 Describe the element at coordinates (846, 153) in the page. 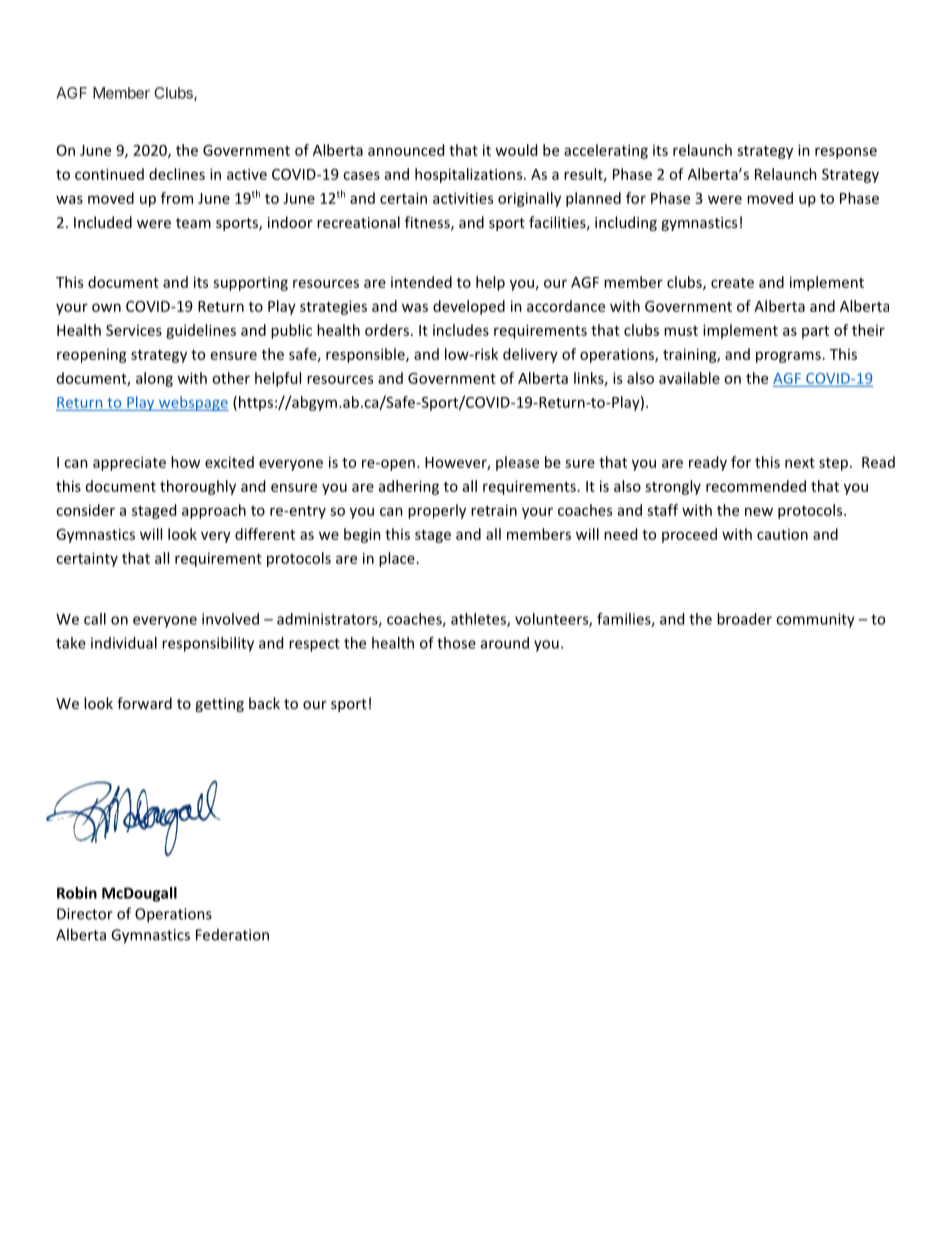

I see `response` at that location.
